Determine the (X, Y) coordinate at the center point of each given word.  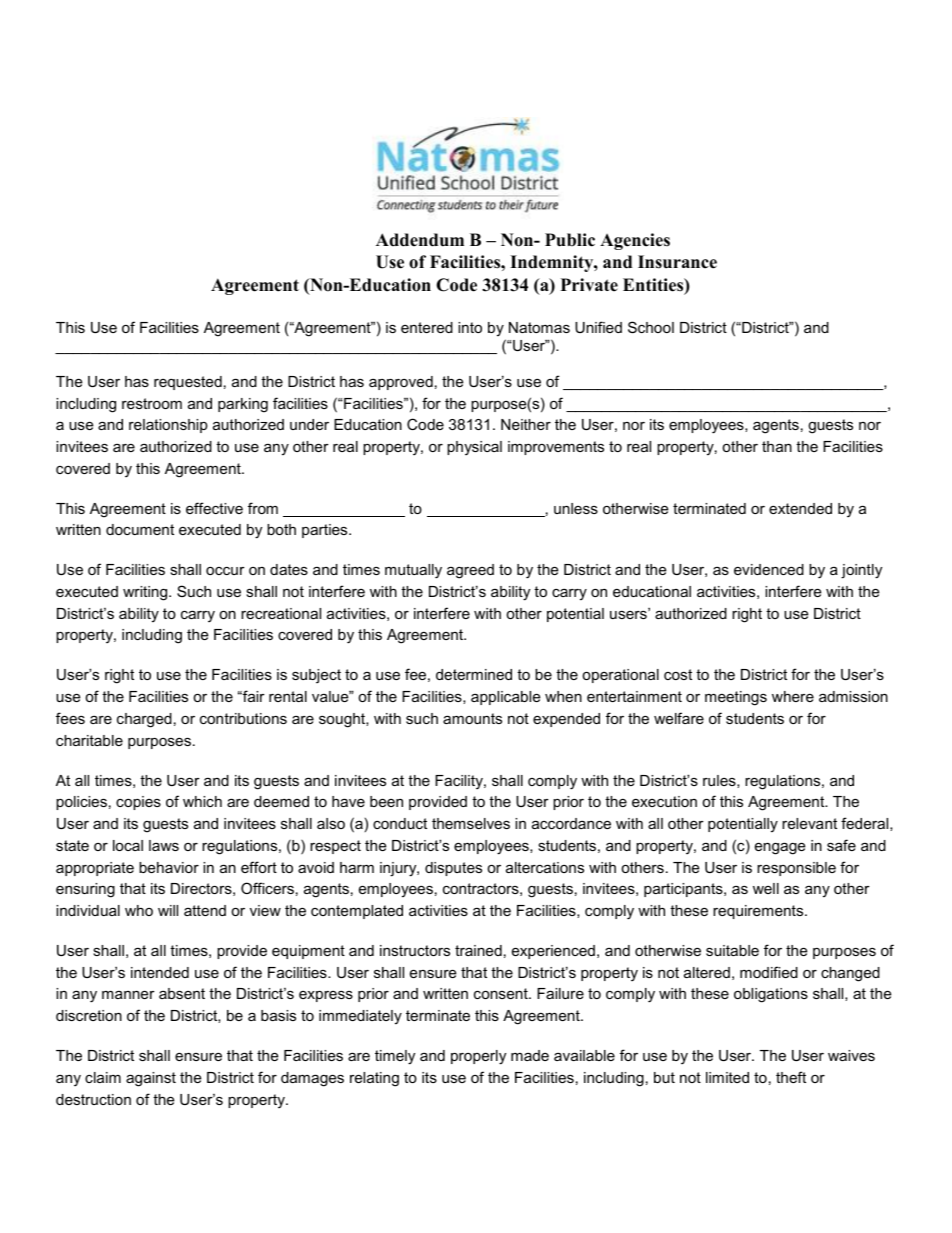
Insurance (677, 262)
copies (138, 803)
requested (188, 383)
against (151, 1079)
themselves (471, 823)
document (140, 529)
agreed (470, 571)
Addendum (420, 240)
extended (800, 508)
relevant (809, 823)
